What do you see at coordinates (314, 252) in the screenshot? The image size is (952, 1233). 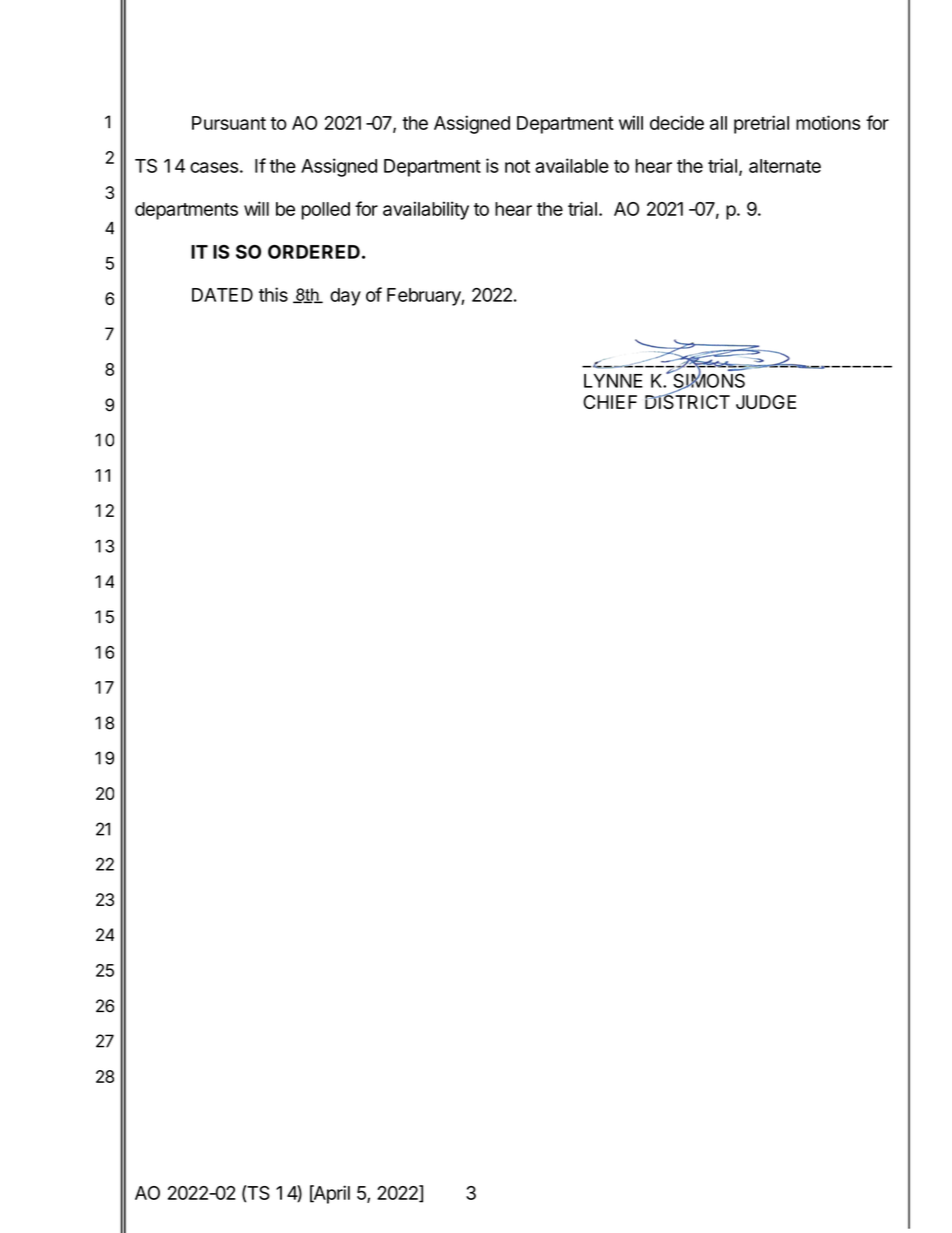 I see `ORDERED` at bounding box center [314, 252].
